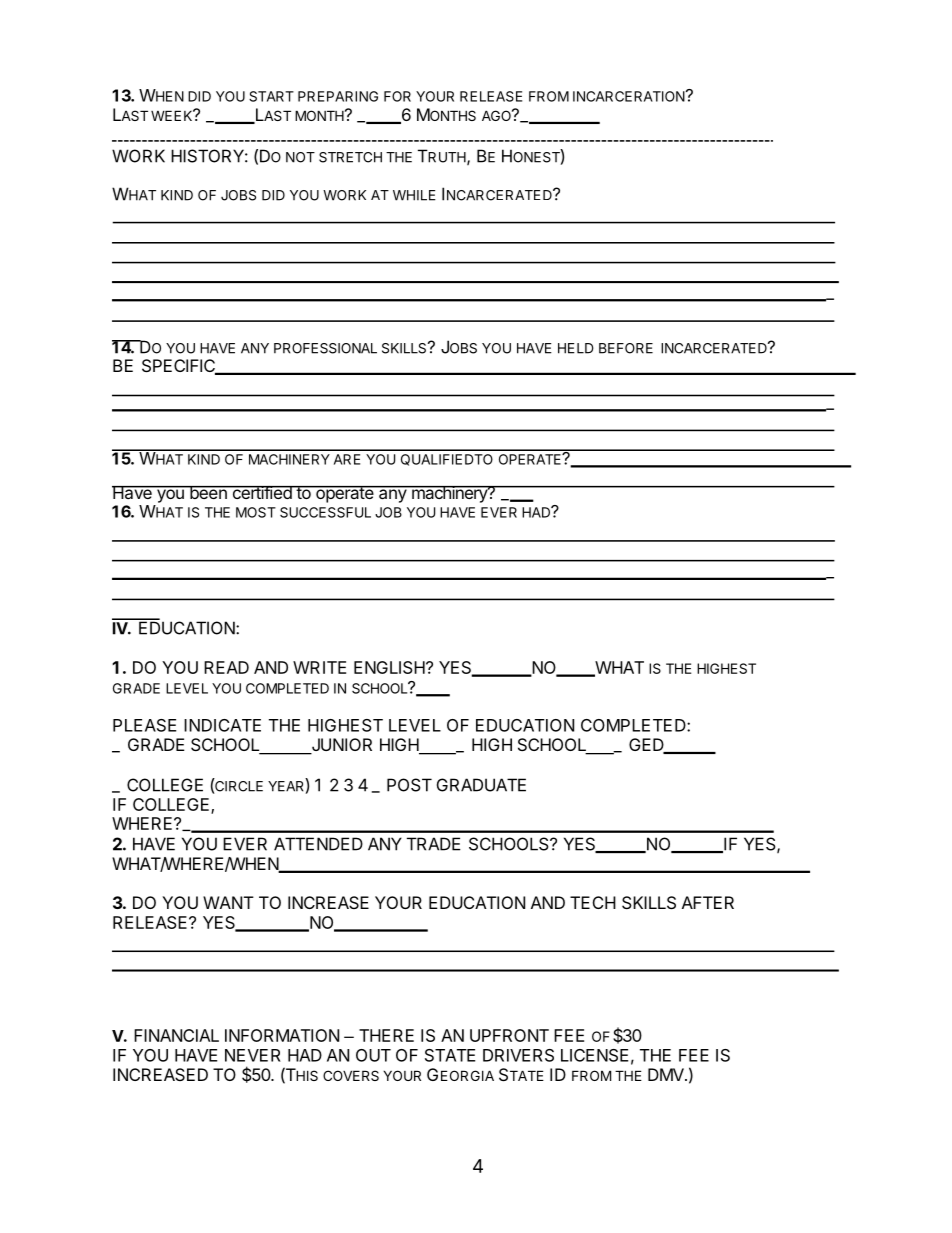 This screenshot has width=952, height=1233. I want to click on DMV, so click(667, 1074).
